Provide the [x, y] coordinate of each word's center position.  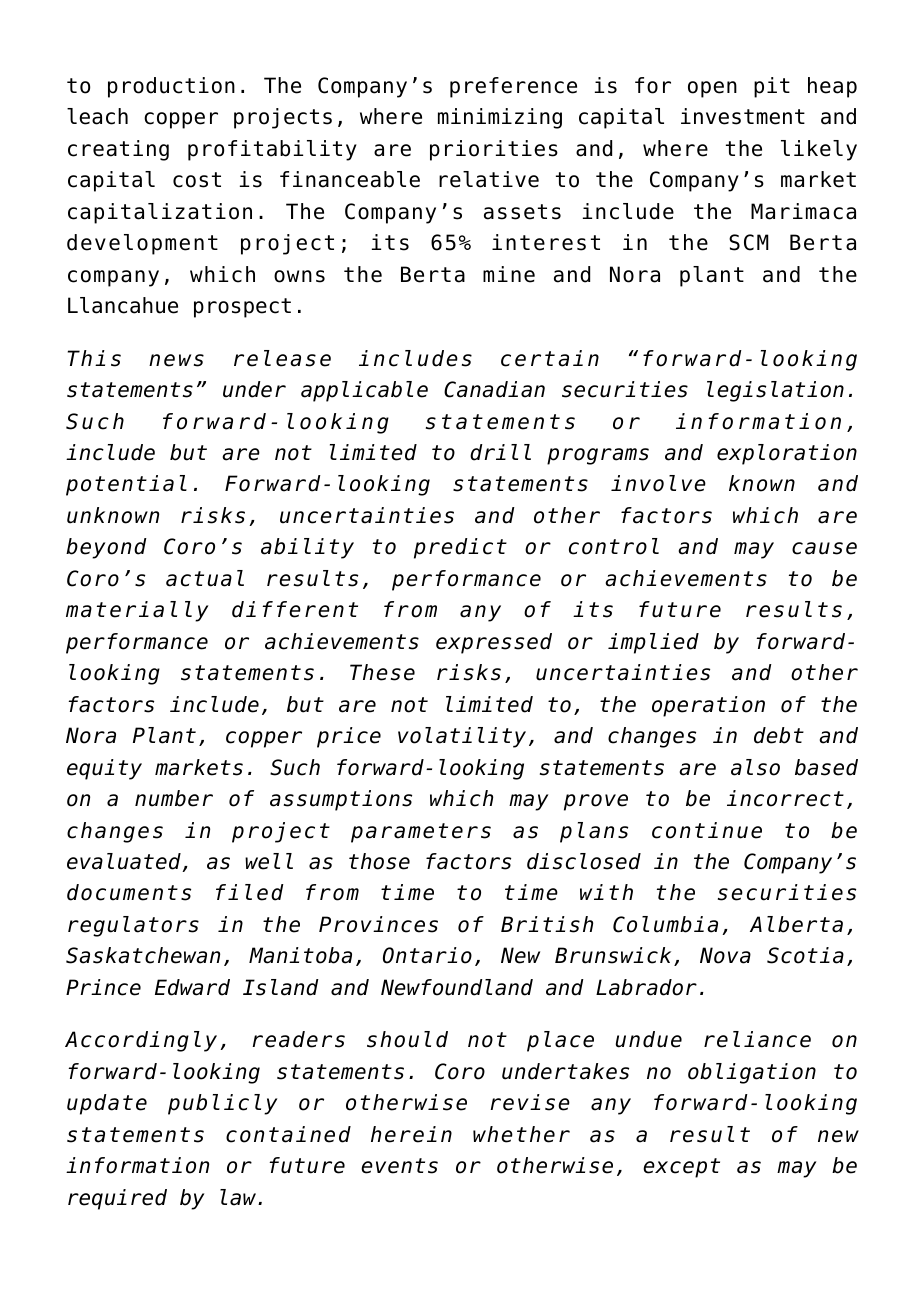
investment [743, 116]
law [239, 1197]
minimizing [500, 118]
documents [129, 892]
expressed [494, 643]
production [171, 87]
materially [137, 611]
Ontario [427, 955]
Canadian [494, 389]
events [399, 1166]
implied [653, 643]
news [176, 360]
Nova [725, 955]
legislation [775, 391]
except [681, 1168]
